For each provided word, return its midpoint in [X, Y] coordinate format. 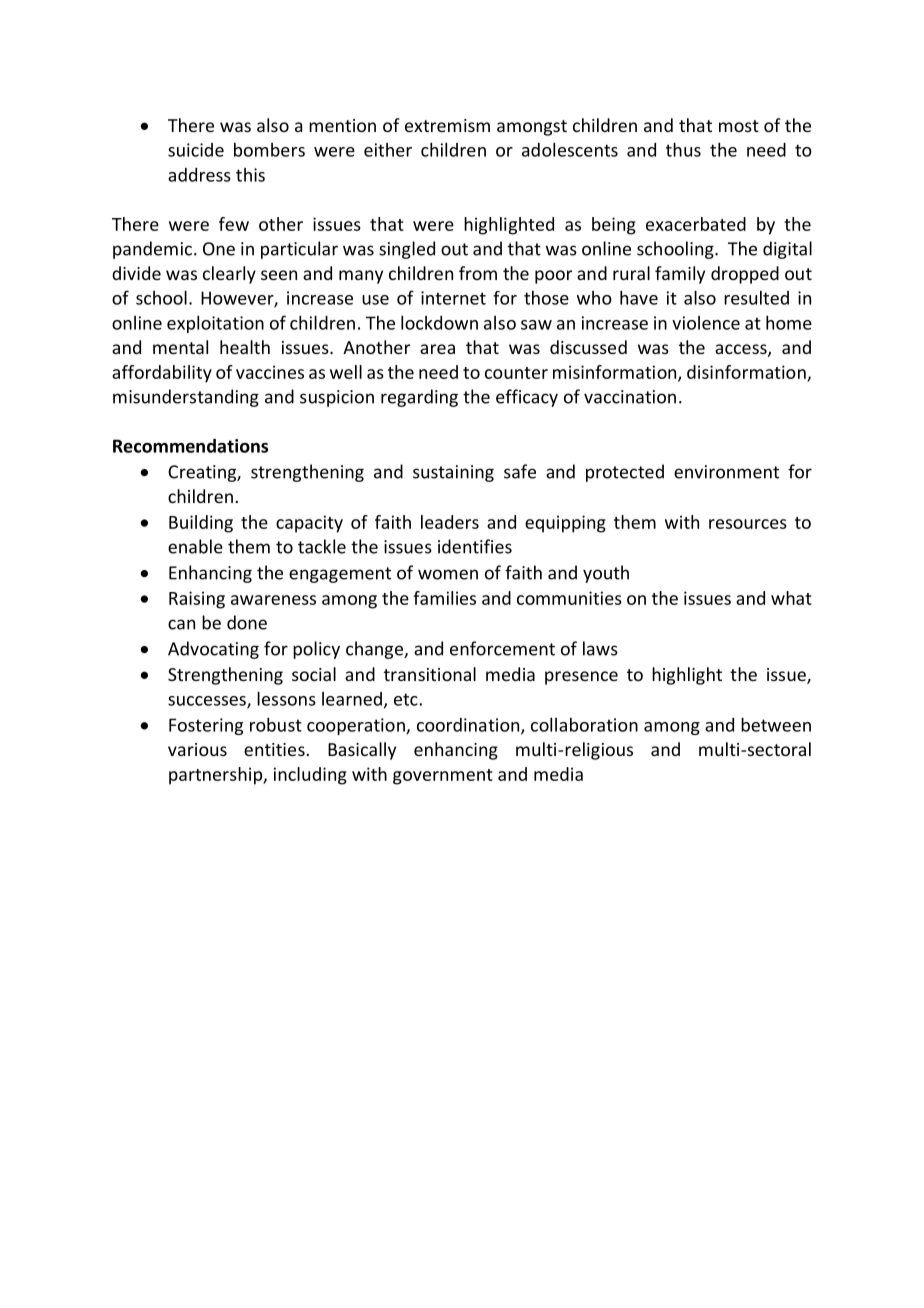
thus [683, 149]
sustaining [453, 473]
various [197, 749]
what [791, 598]
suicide [196, 150]
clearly [229, 275]
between [776, 724]
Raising [197, 600]
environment [726, 472]
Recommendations [190, 446]
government [443, 777]
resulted [756, 298]
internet [453, 298]
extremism [447, 125]
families [444, 598]
